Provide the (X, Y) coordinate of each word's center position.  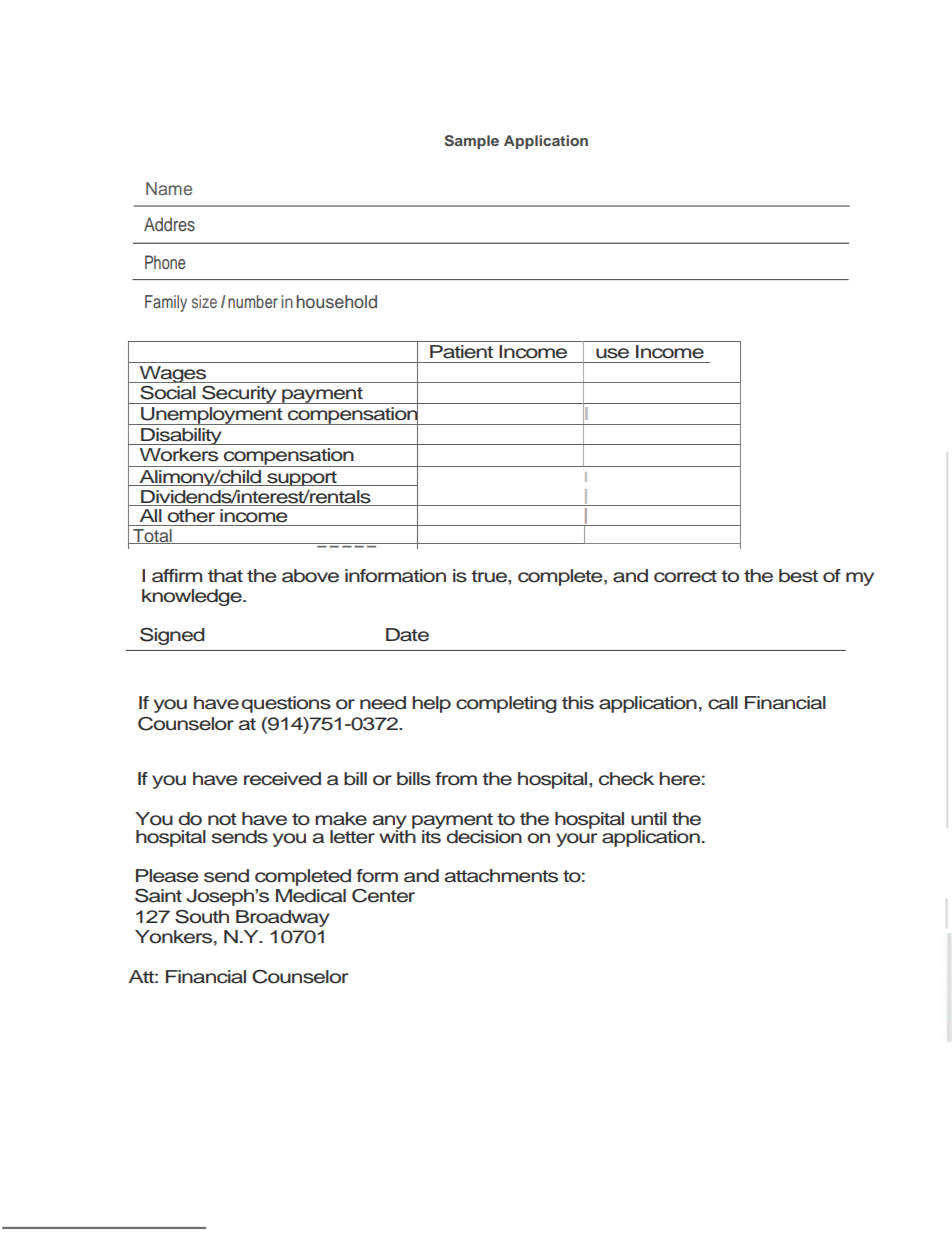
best (798, 576)
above (310, 576)
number (253, 301)
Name (169, 188)
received (282, 779)
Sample (471, 142)
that (225, 576)
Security (239, 394)
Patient (461, 352)
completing (506, 704)
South (202, 917)
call (723, 703)
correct (685, 576)
